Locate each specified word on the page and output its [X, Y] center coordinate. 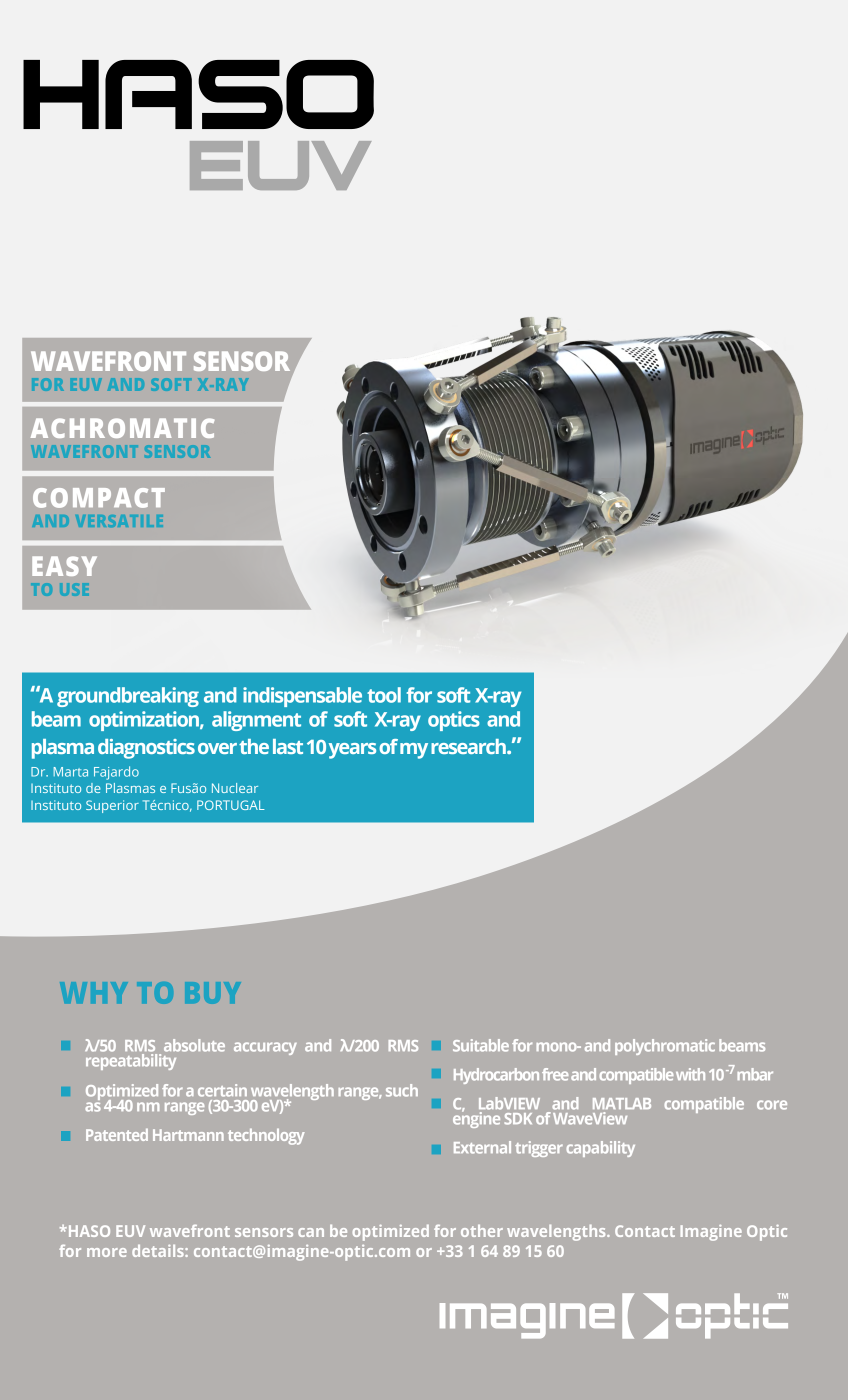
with [690, 1074]
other [482, 1231]
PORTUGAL [231, 805]
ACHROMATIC [123, 428]
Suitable [481, 1045]
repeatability [132, 1060]
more [107, 1252]
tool [384, 695]
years [352, 751]
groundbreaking [128, 697]
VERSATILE [119, 521]
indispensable [302, 697]
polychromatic [665, 1047]
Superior [112, 806]
